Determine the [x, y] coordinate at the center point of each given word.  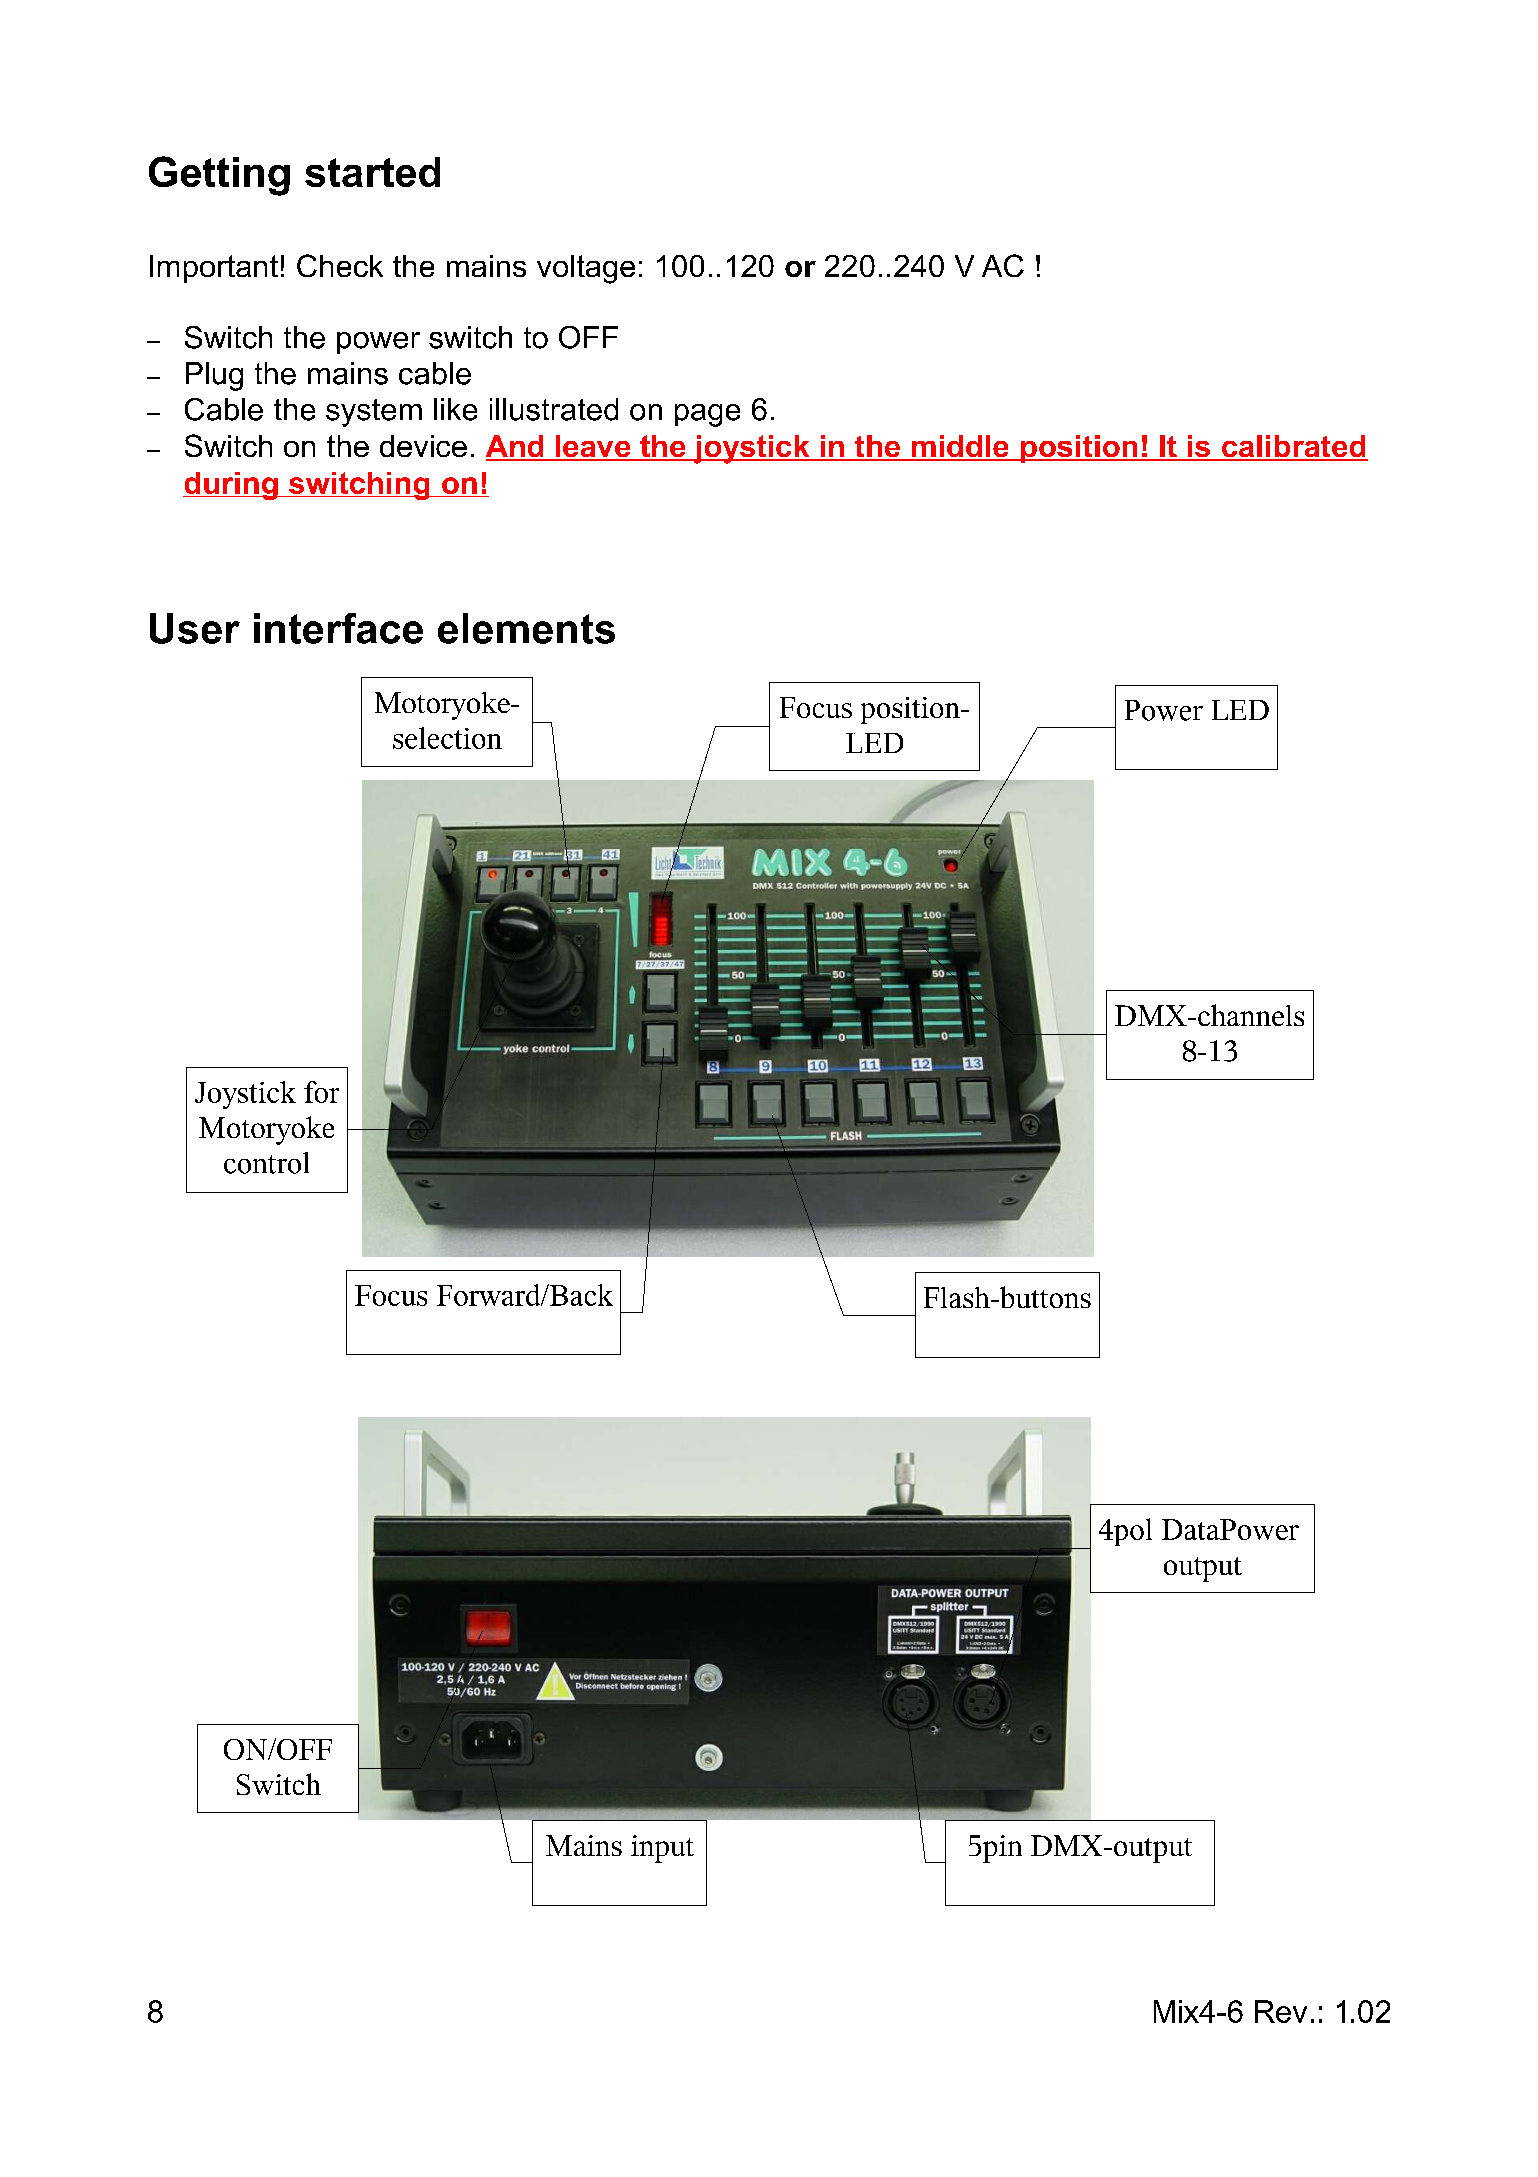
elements [526, 628]
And [516, 447]
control [266, 1163]
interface [338, 628]
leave [593, 447]
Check [340, 265]
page [707, 415]
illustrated [554, 409]
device [423, 446]
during [231, 486]
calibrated [1293, 447]
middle [960, 447]
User [195, 628]
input [662, 1849]
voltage [586, 269]
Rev [1281, 2011]
